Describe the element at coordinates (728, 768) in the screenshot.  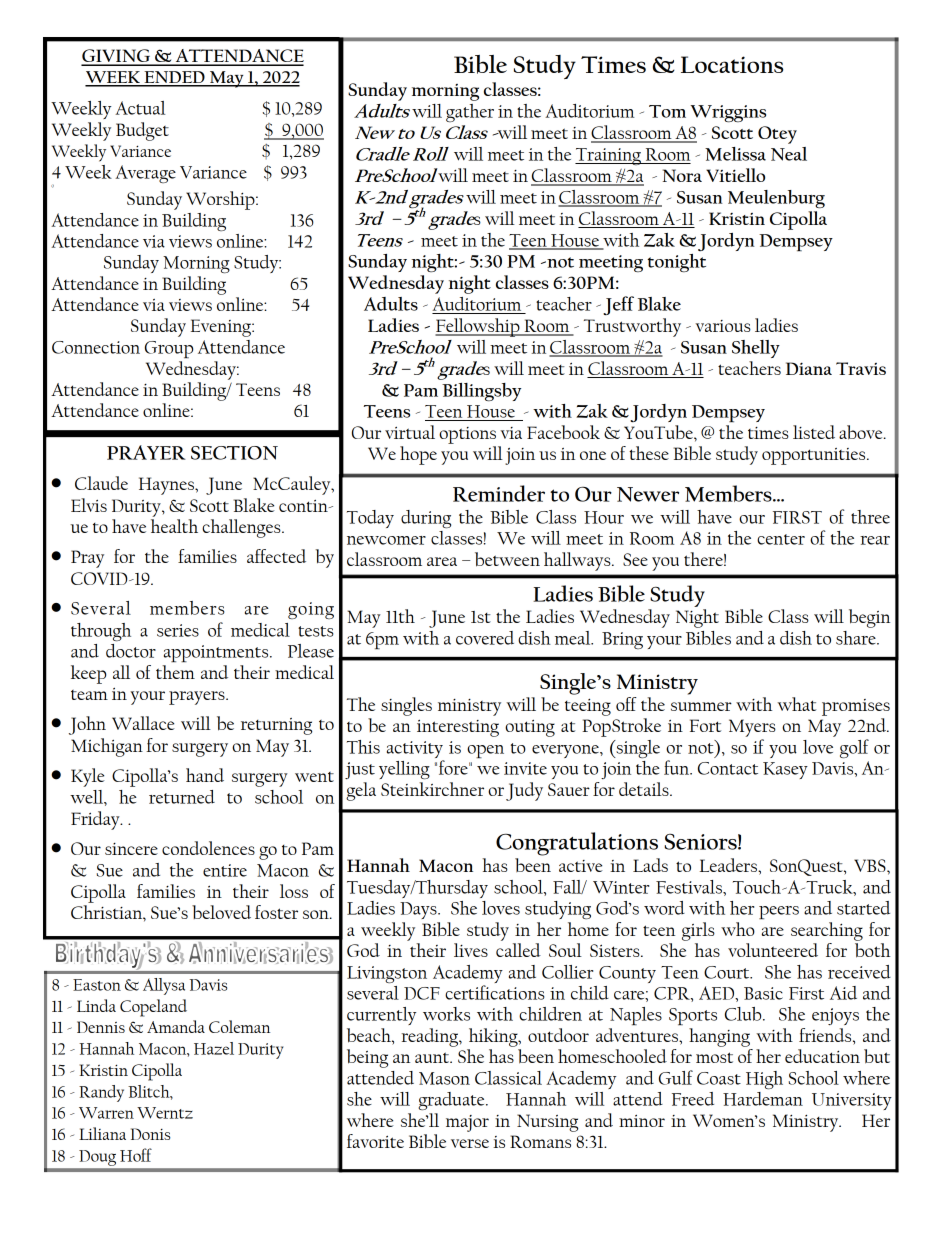
I see `Contact` at that location.
